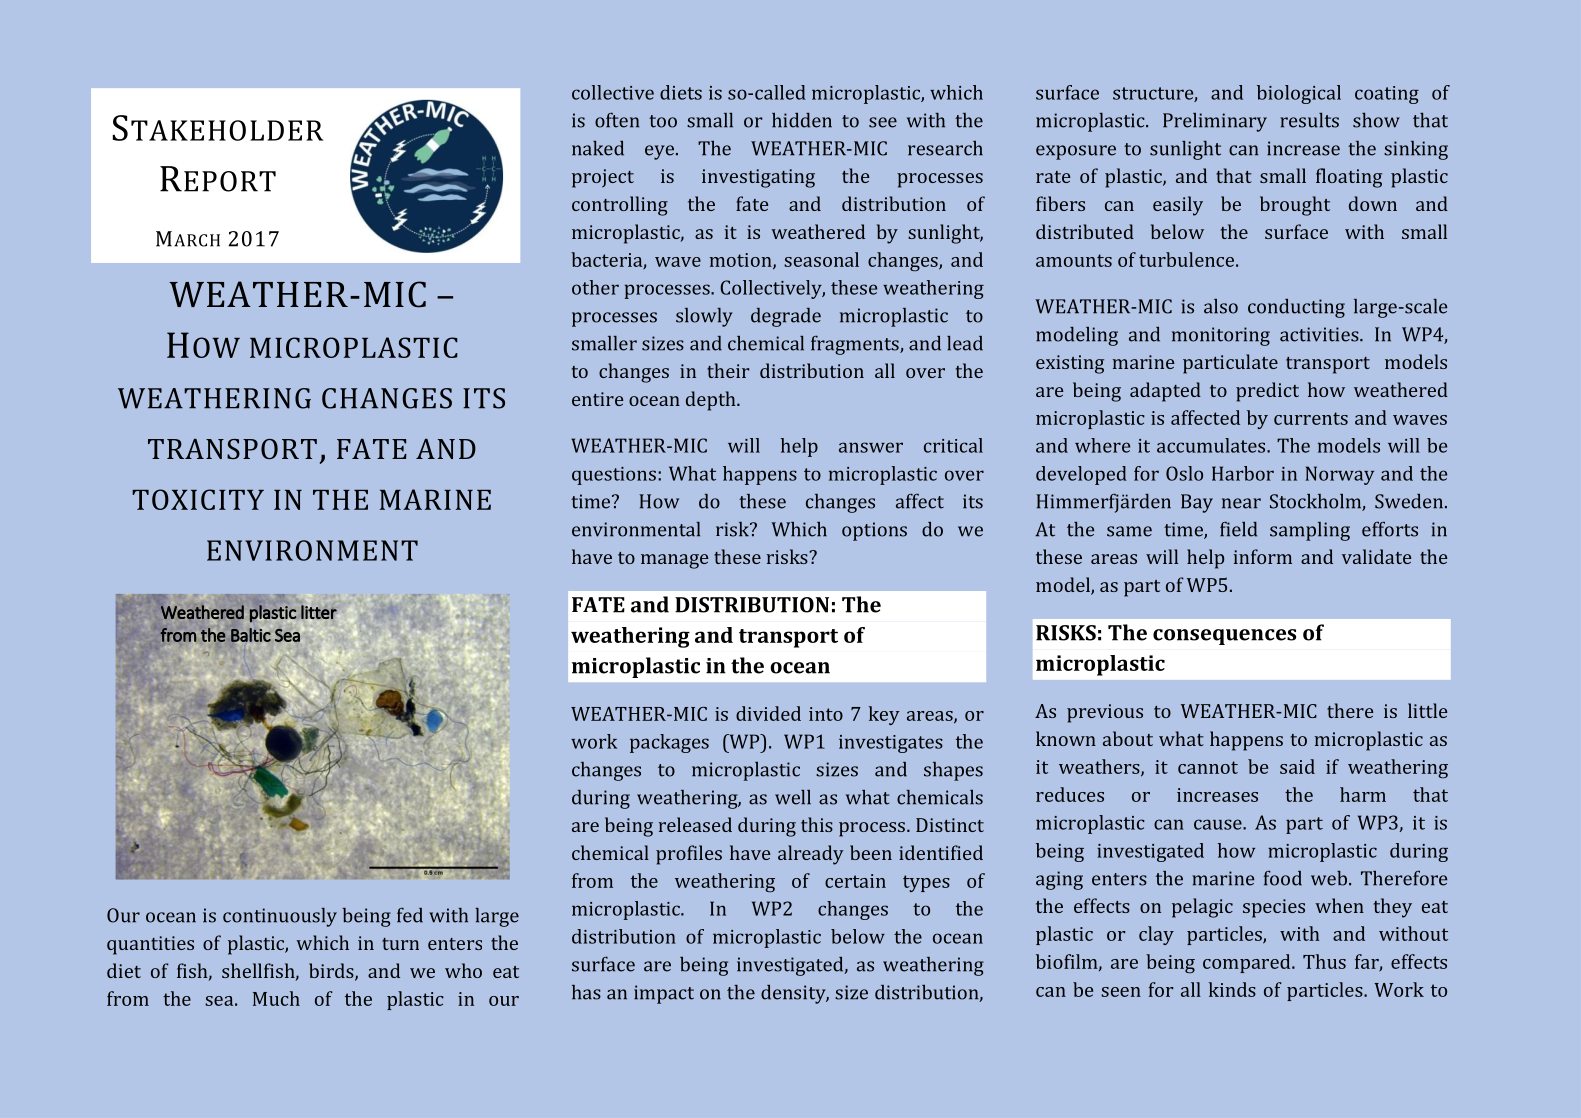  Describe the element at coordinates (871, 447) in the image. I see `answer` at that location.
